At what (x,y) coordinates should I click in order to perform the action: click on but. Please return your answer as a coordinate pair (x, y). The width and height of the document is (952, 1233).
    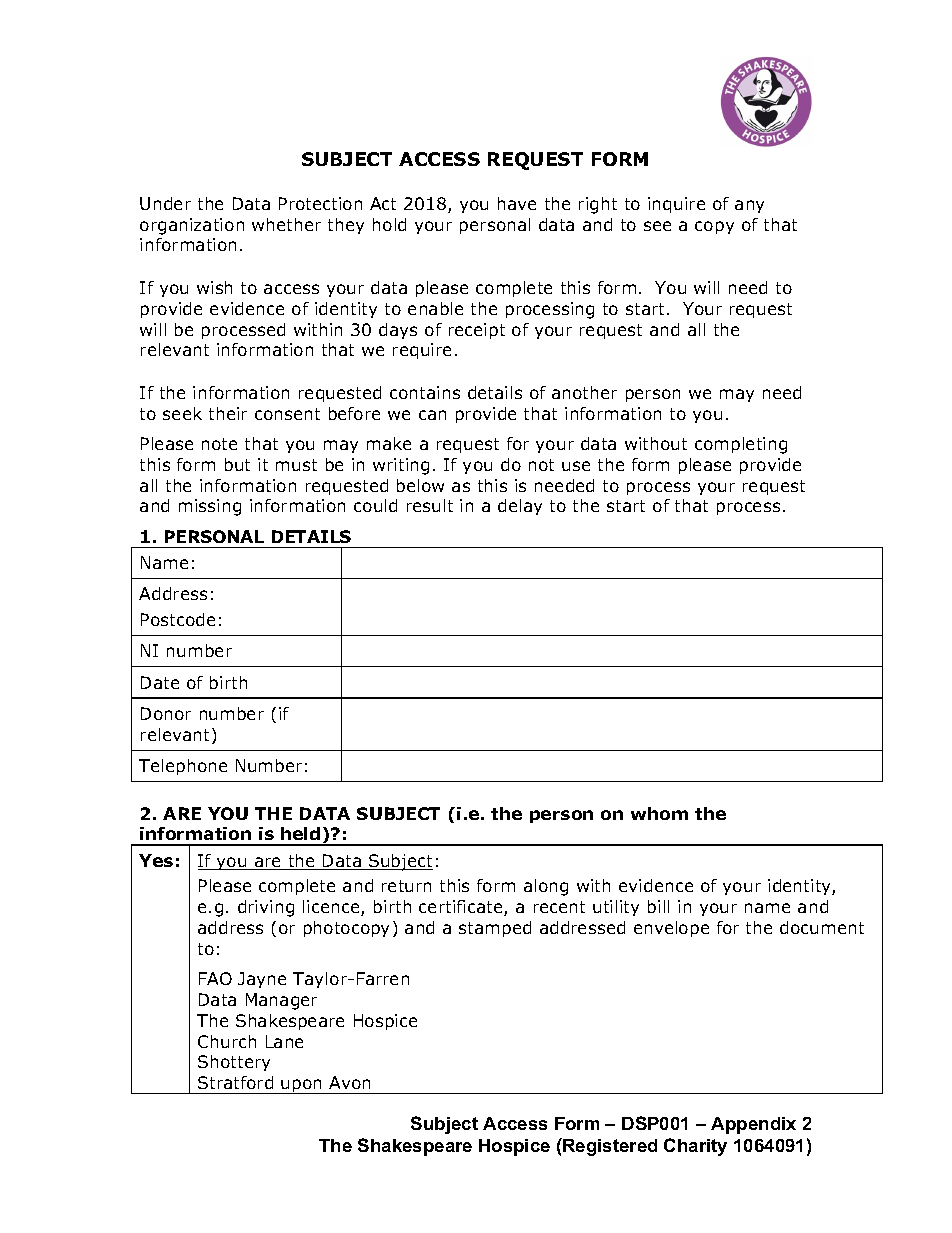
    Looking at the image, I should click on (237, 464).
